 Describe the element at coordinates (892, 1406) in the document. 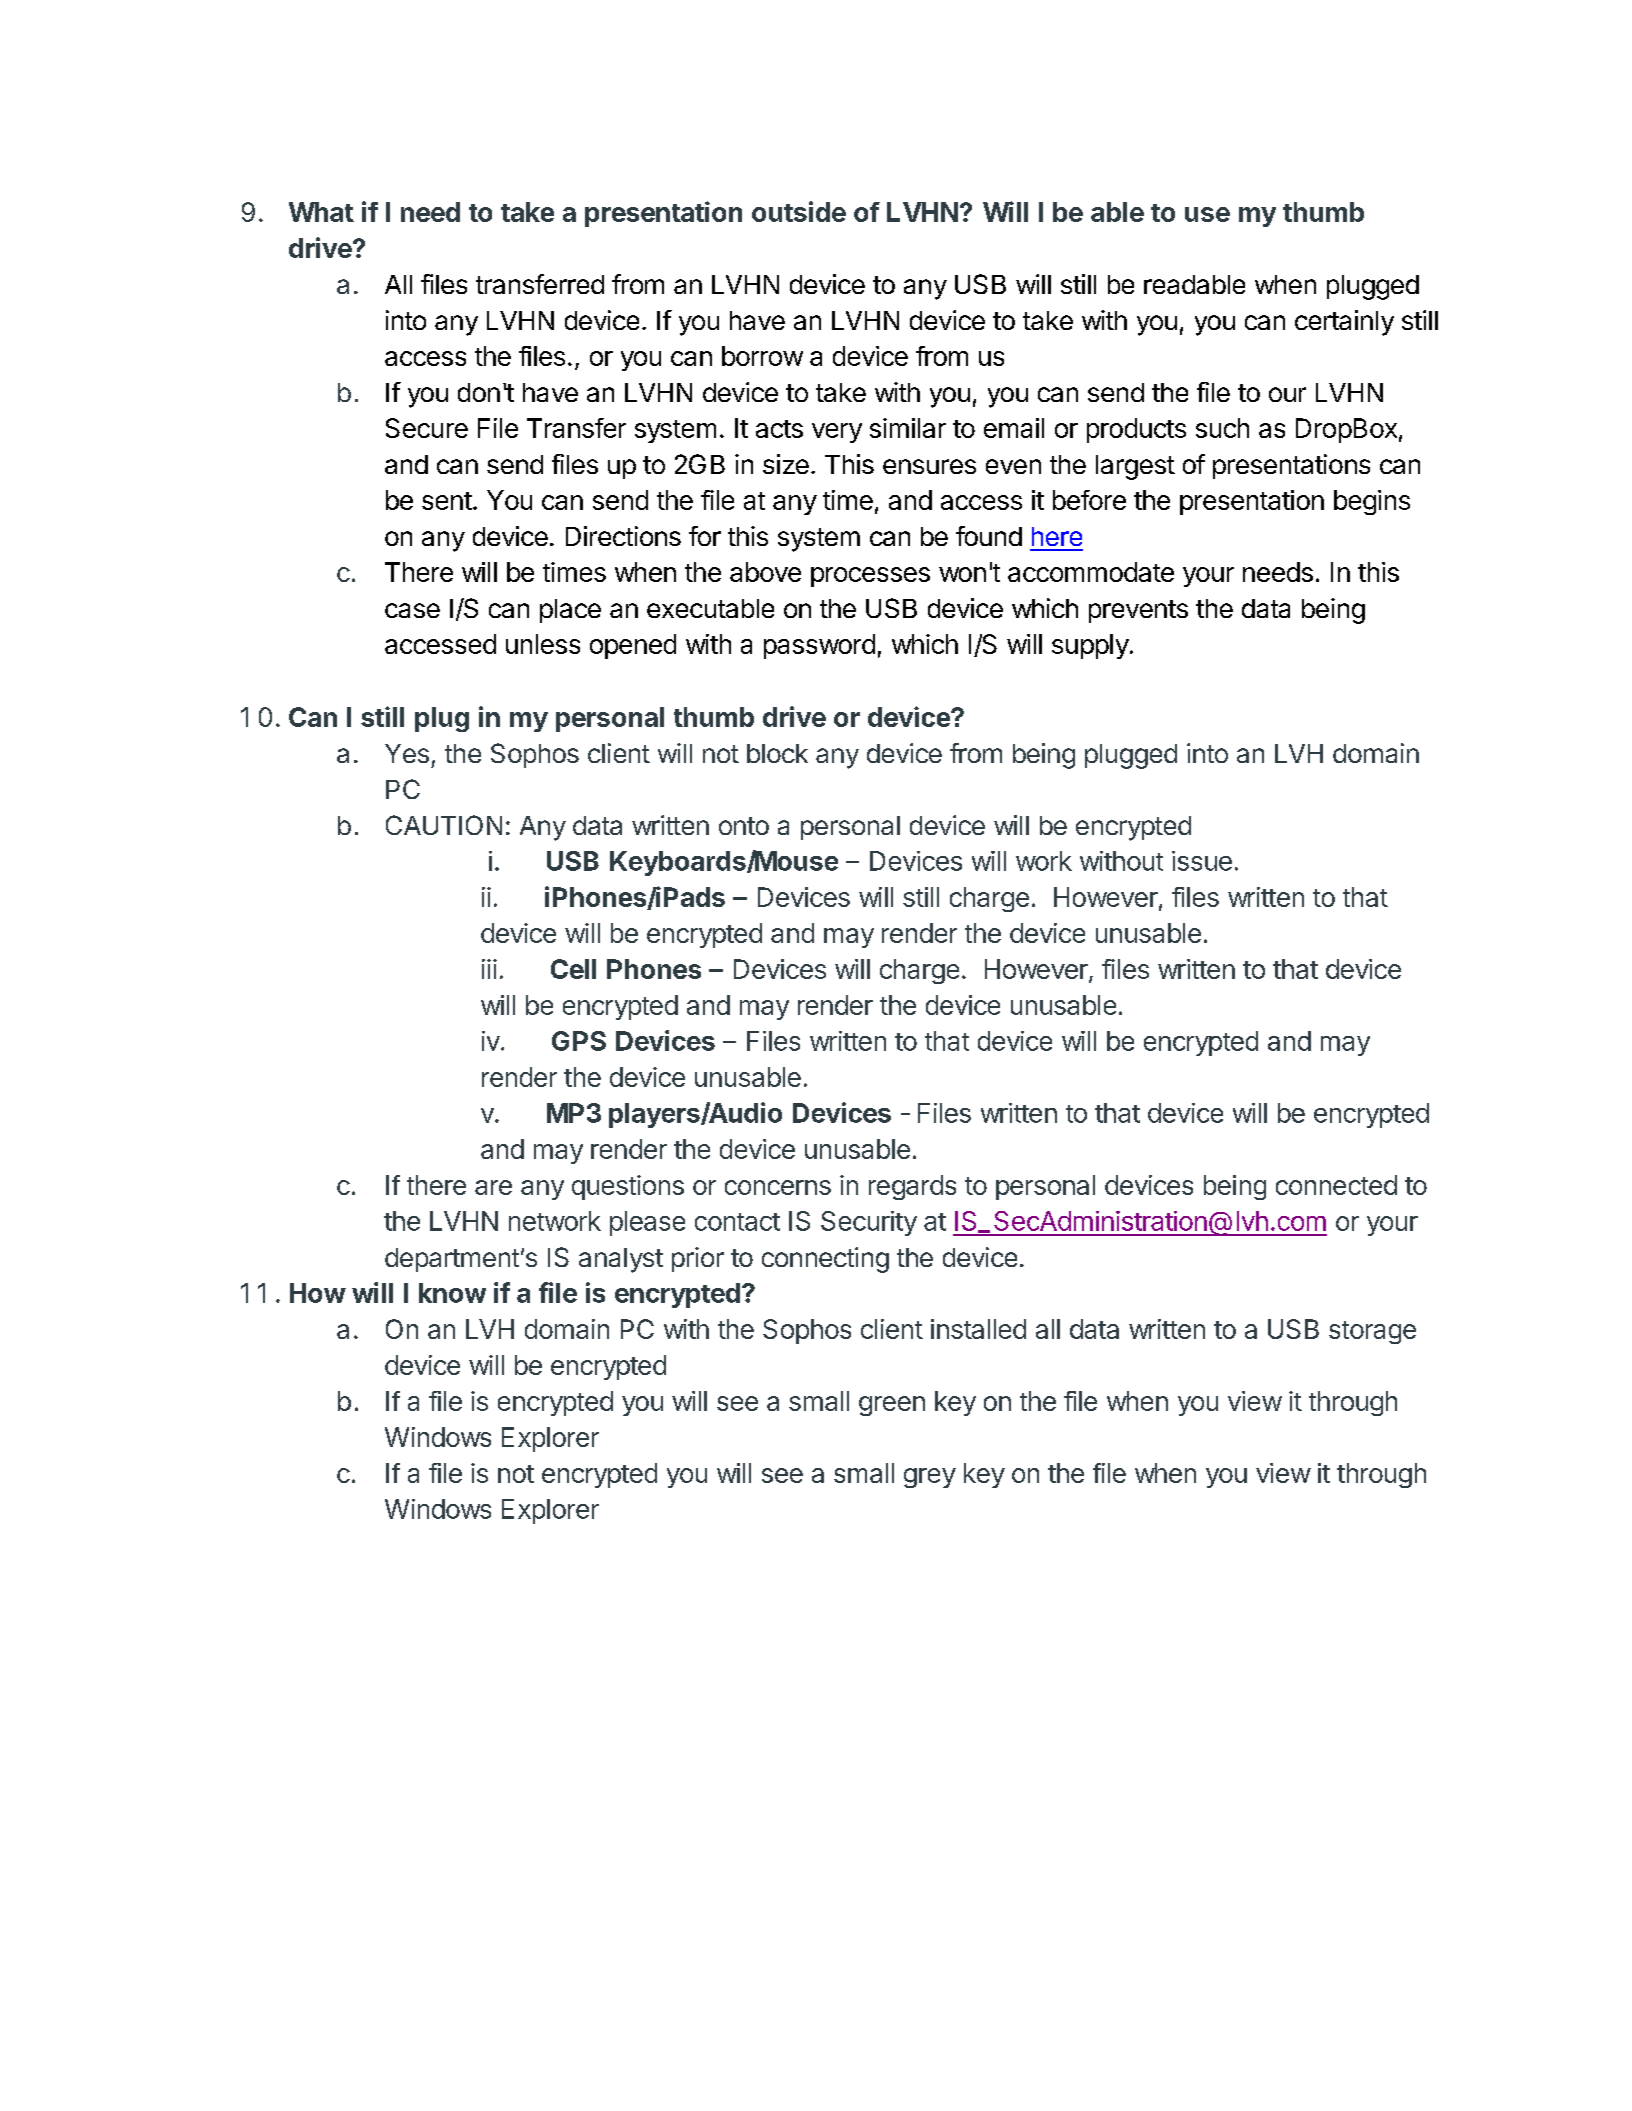

I see `green` at that location.
